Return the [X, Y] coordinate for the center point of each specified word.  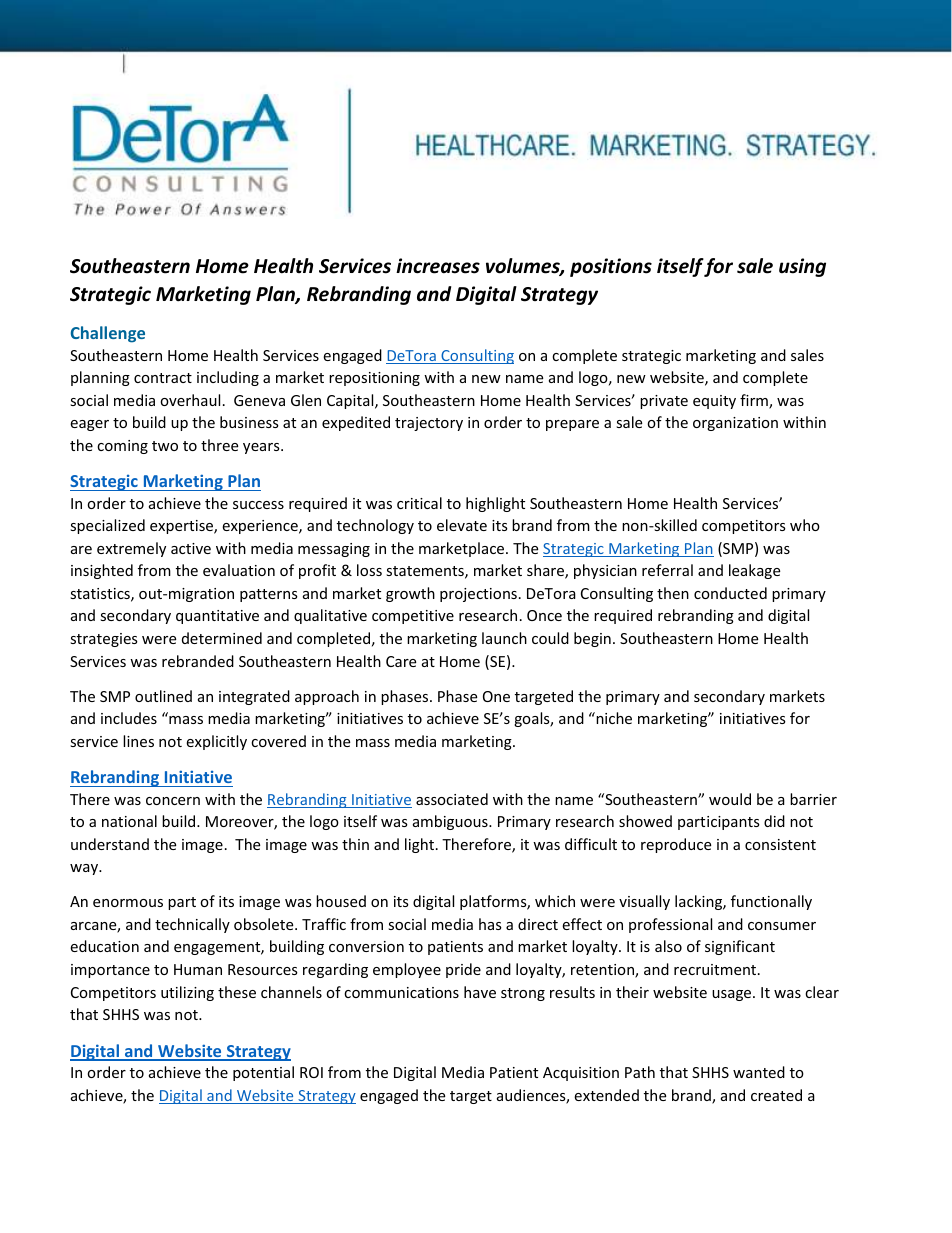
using [802, 267]
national [129, 821]
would [730, 799]
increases [438, 266]
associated [452, 799]
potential [263, 1073]
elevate [462, 525]
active [191, 548]
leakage [754, 571]
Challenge [108, 334]
